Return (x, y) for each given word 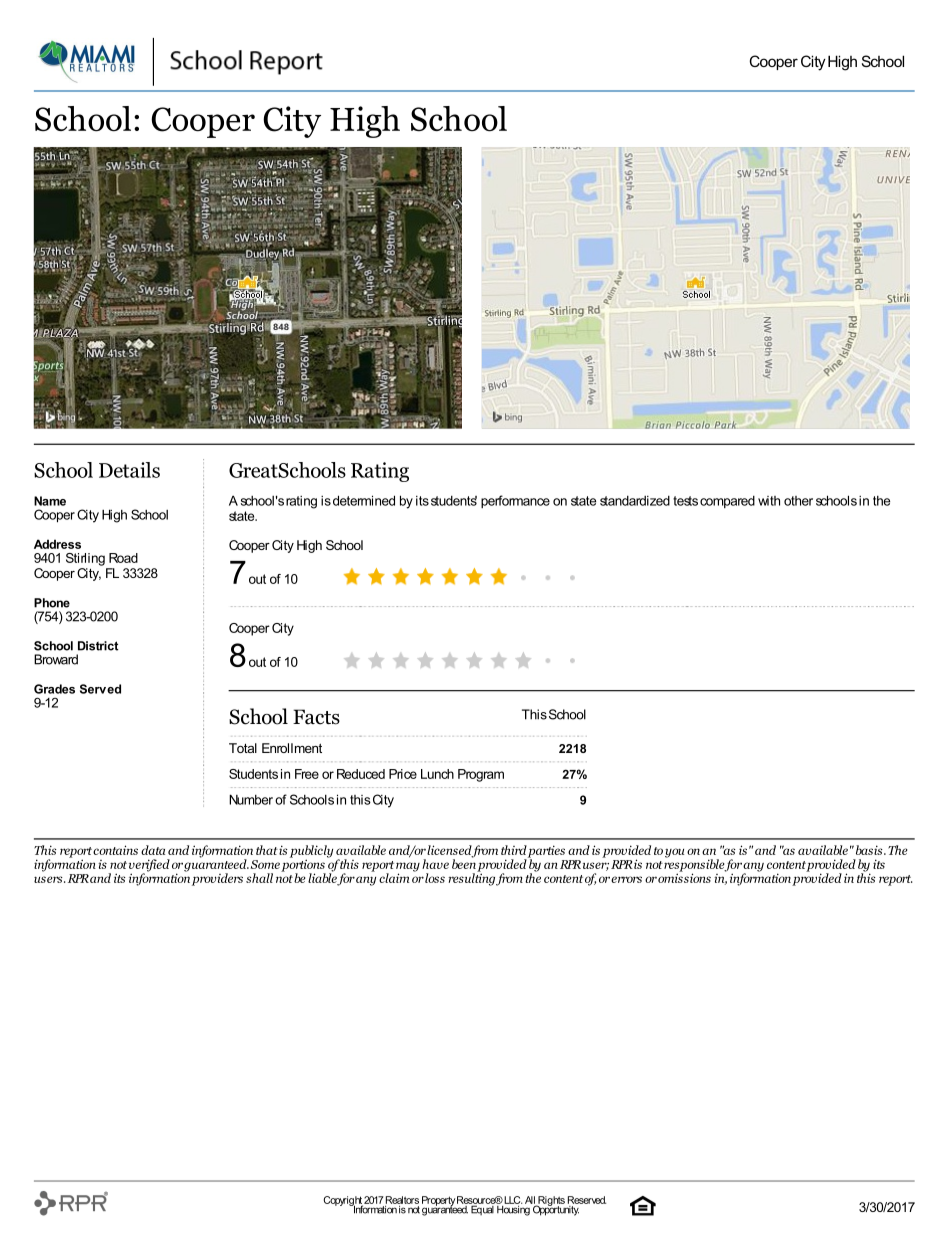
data (153, 850)
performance (515, 501)
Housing (514, 1209)
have (435, 864)
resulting (473, 878)
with (769, 501)
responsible (695, 865)
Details (129, 470)
